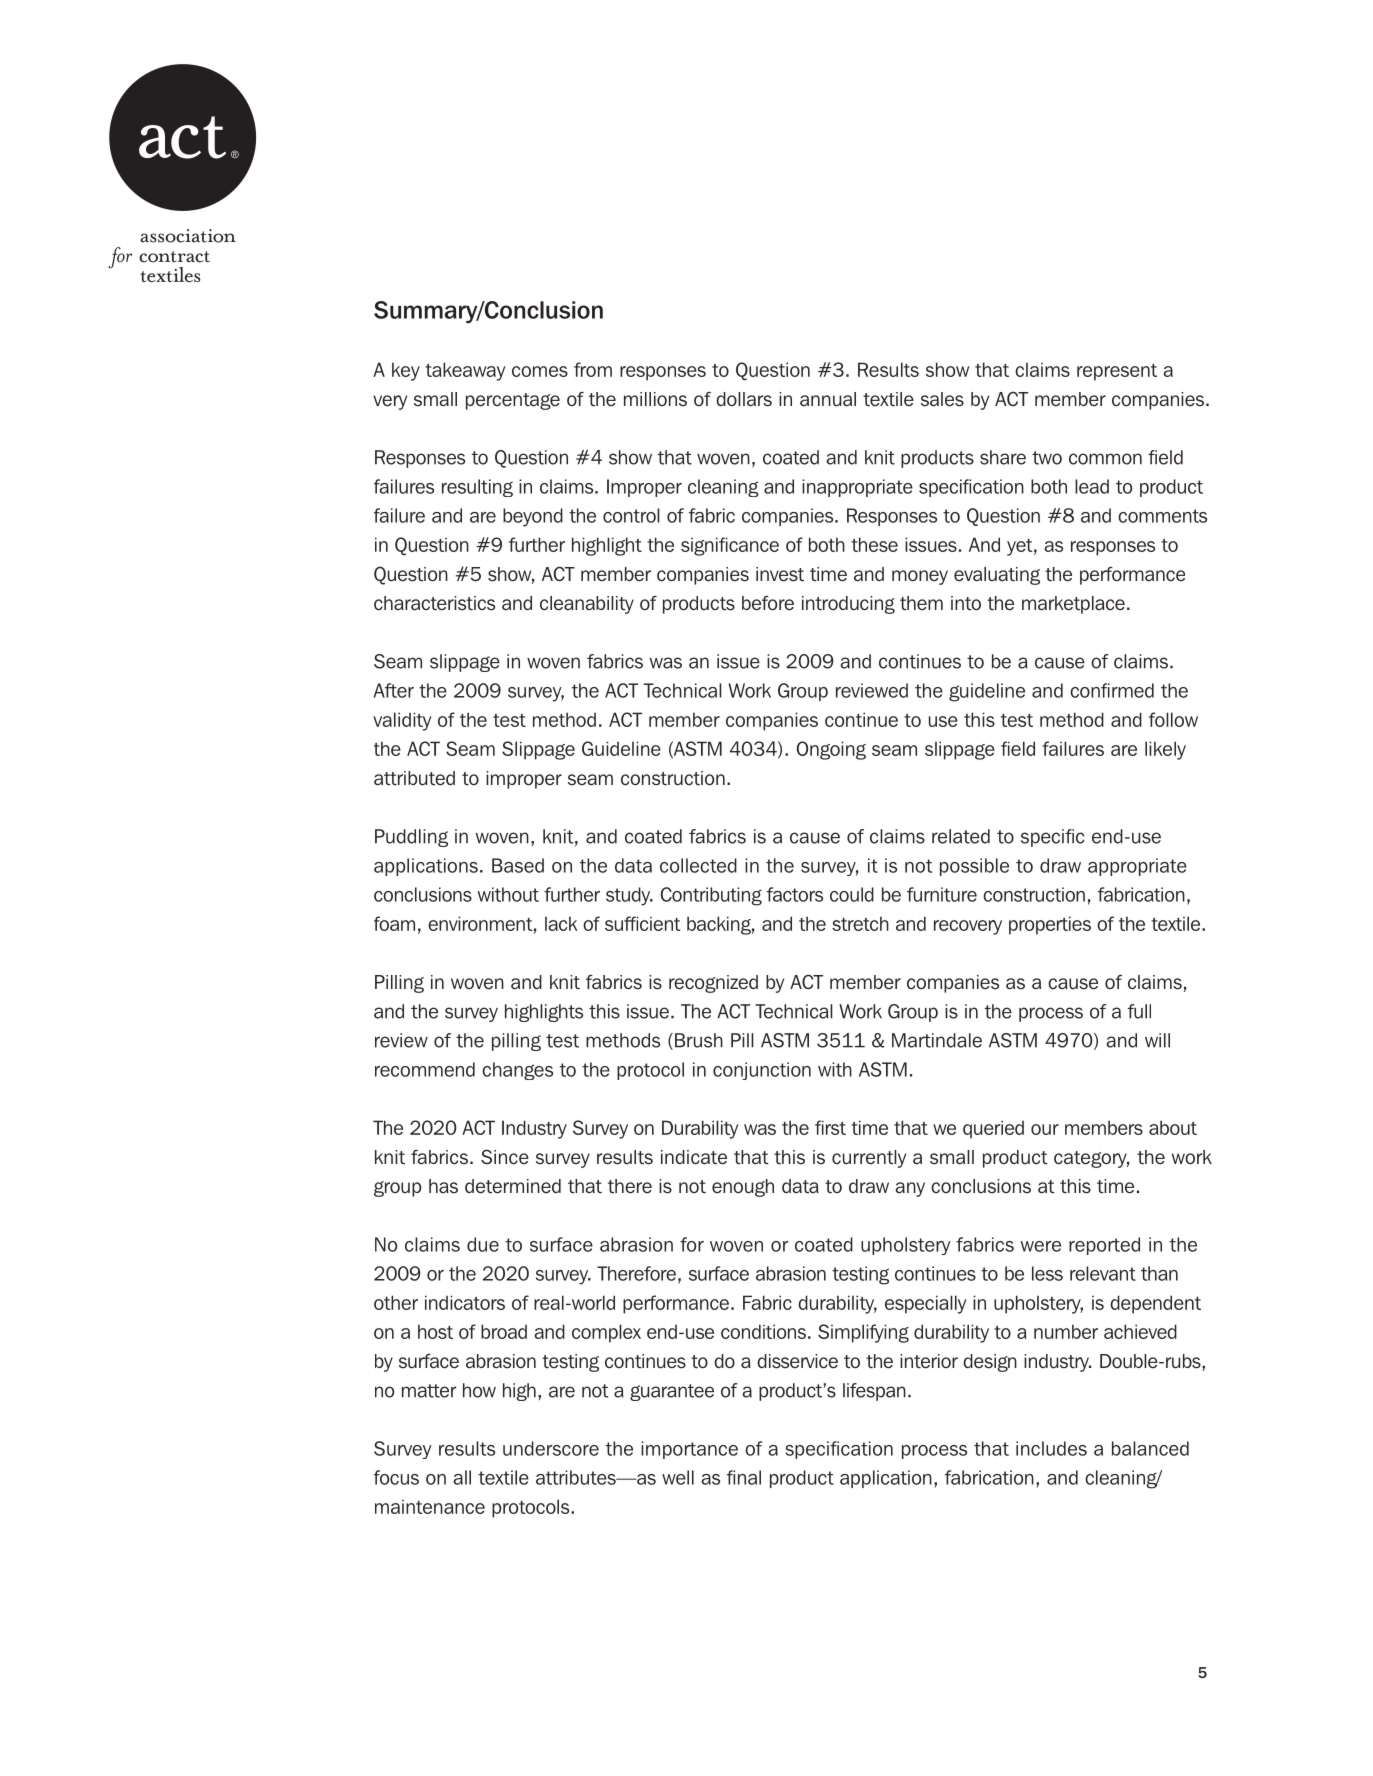  What do you see at coordinates (1051, 1448) in the page?
I see `includes` at bounding box center [1051, 1448].
